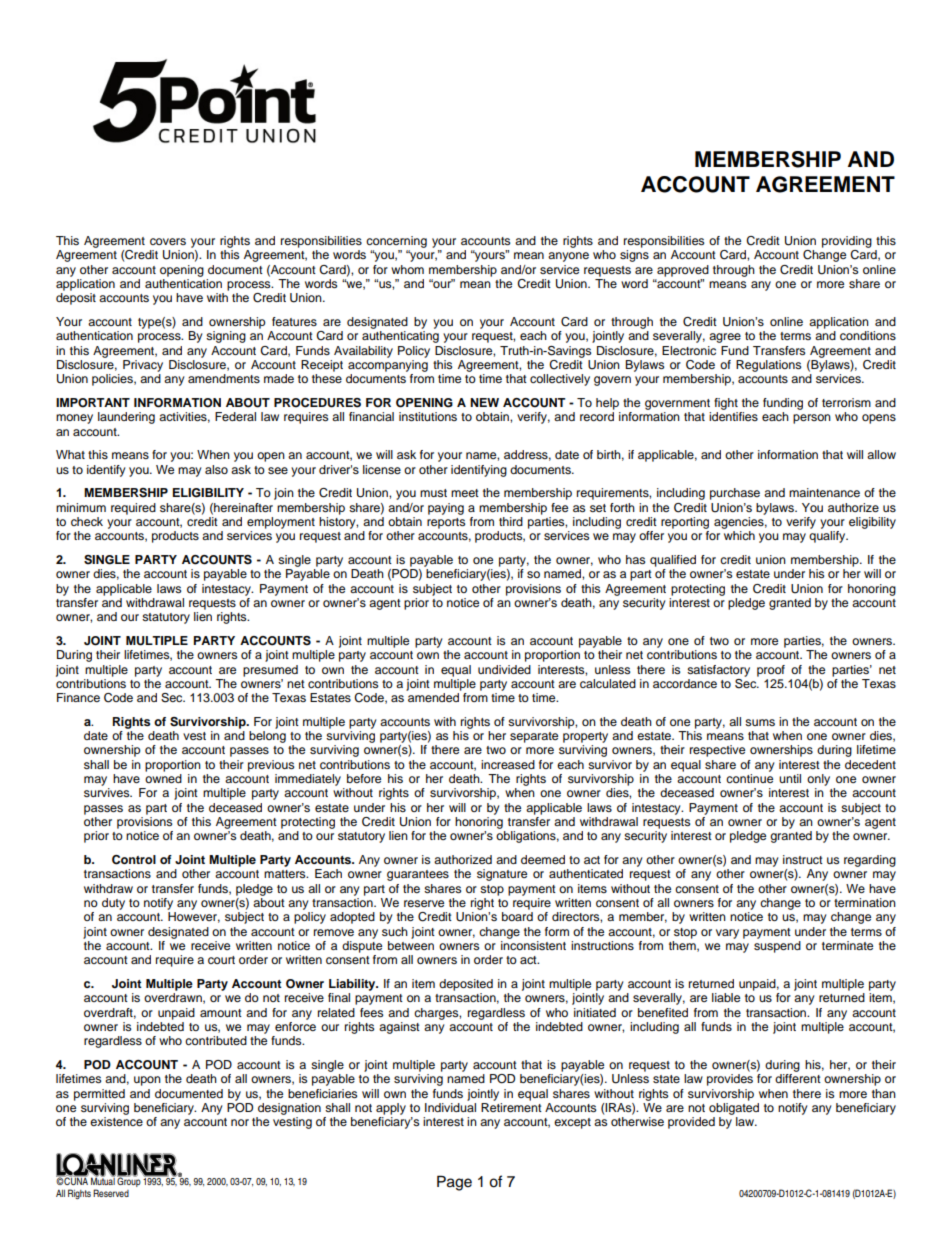  Describe the element at coordinates (407, 269) in the image. I see `whom` at that location.
